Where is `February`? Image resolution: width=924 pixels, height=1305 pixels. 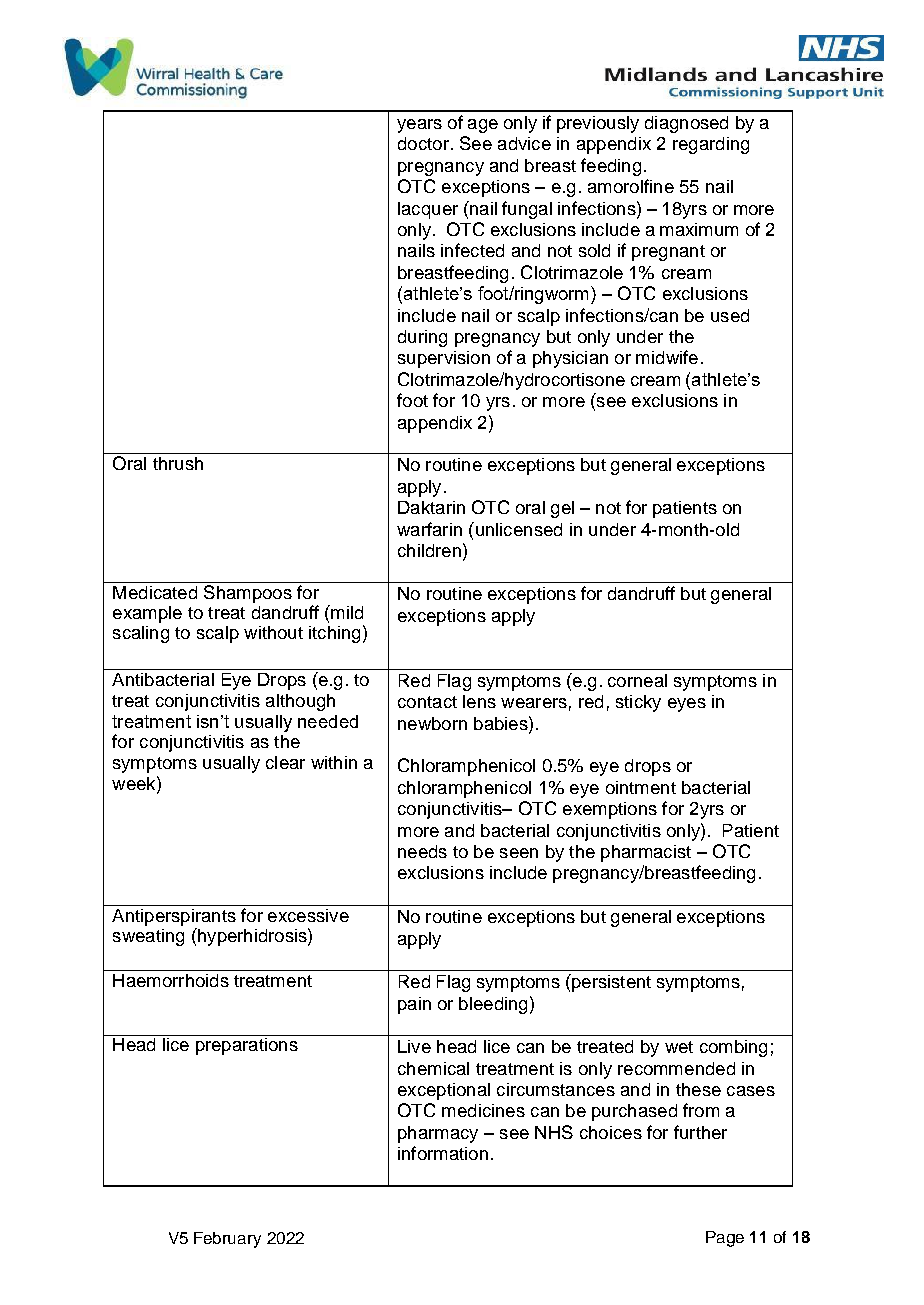 February is located at coordinates (227, 1240).
